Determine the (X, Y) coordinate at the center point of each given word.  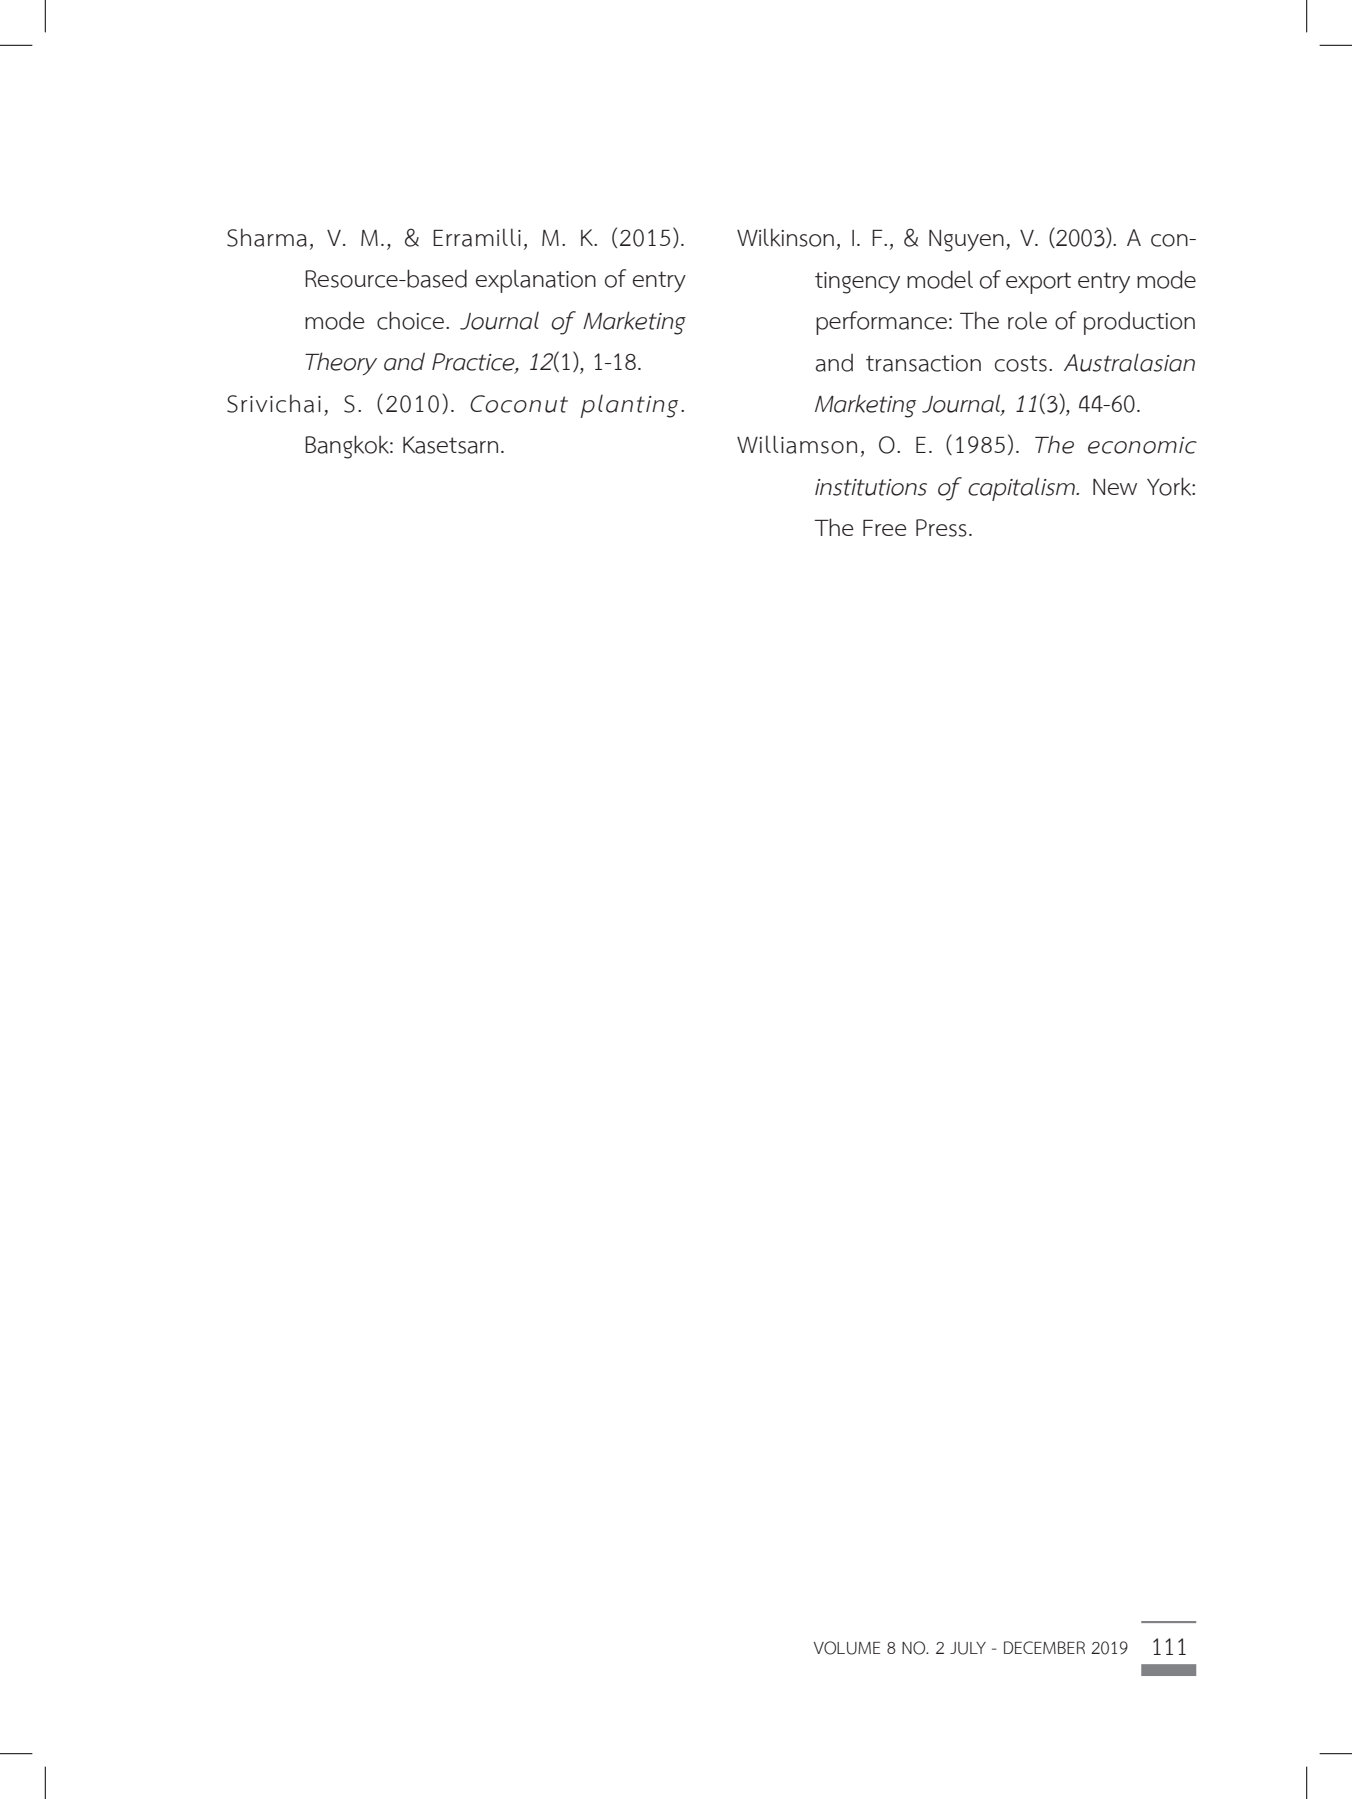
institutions (871, 487)
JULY (968, 1648)
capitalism (1023, 489)
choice (410, 320)
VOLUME (846, 1648)
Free (885, 528)
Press (941, 528)
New (1115, 487)
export (1038, 283)
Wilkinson (785, 237)
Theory (341, 363)
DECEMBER (1044, 1647)
